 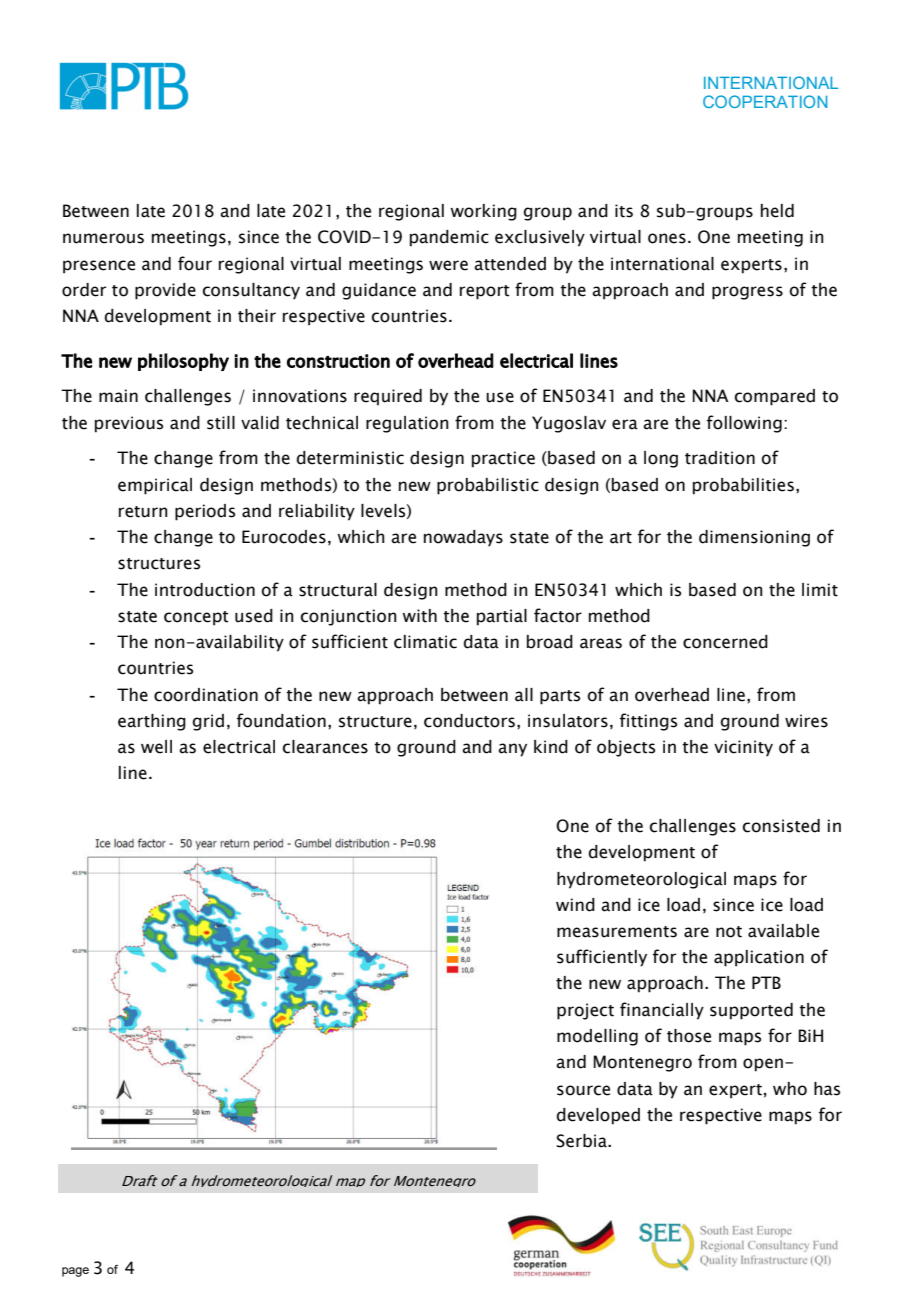 What do you see at coordinates (103, 238) in the screenshot?
I see `numerous` at bounding box center [103, 238].
